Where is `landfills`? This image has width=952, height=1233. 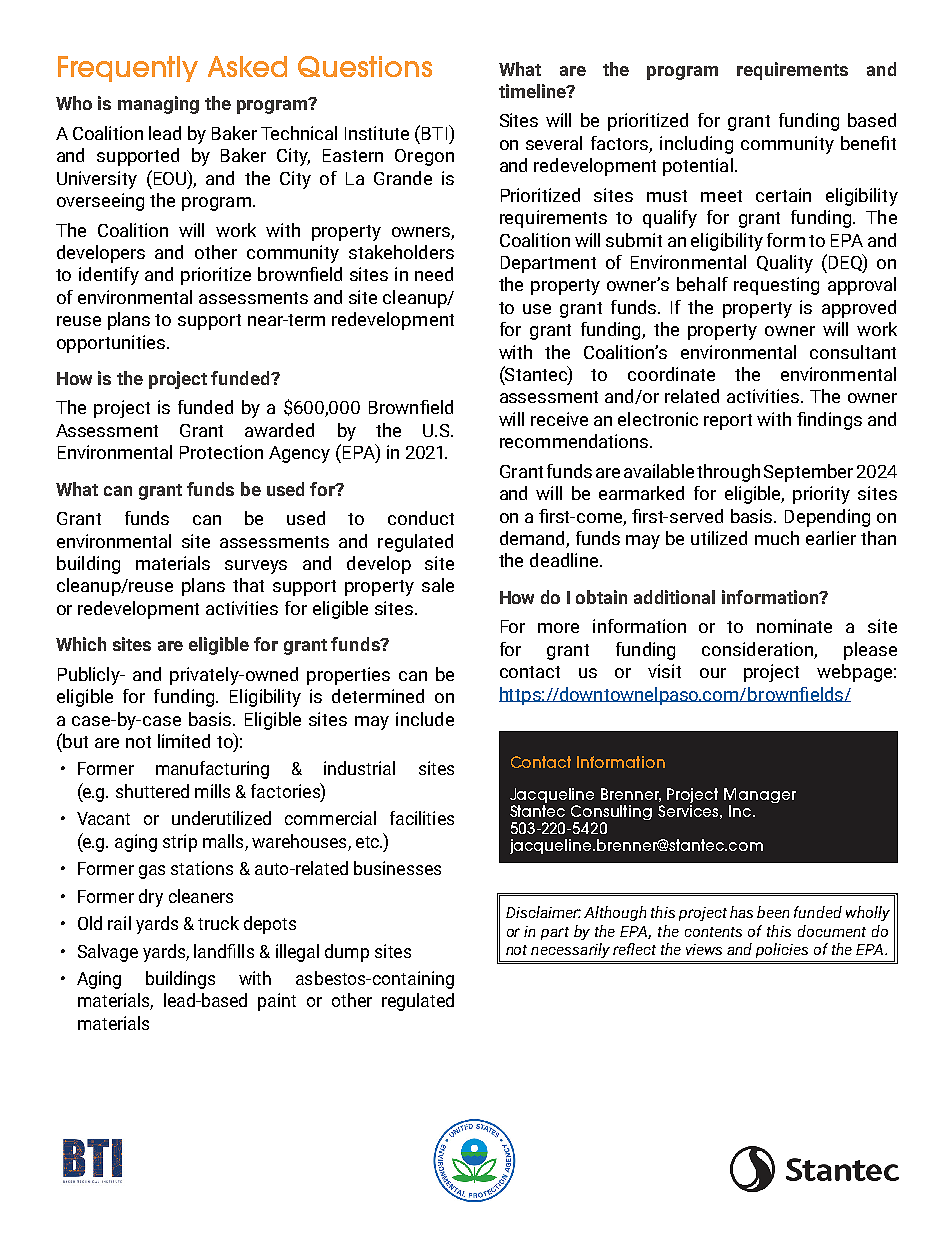 landfills is located at coordinates (224, 951).
